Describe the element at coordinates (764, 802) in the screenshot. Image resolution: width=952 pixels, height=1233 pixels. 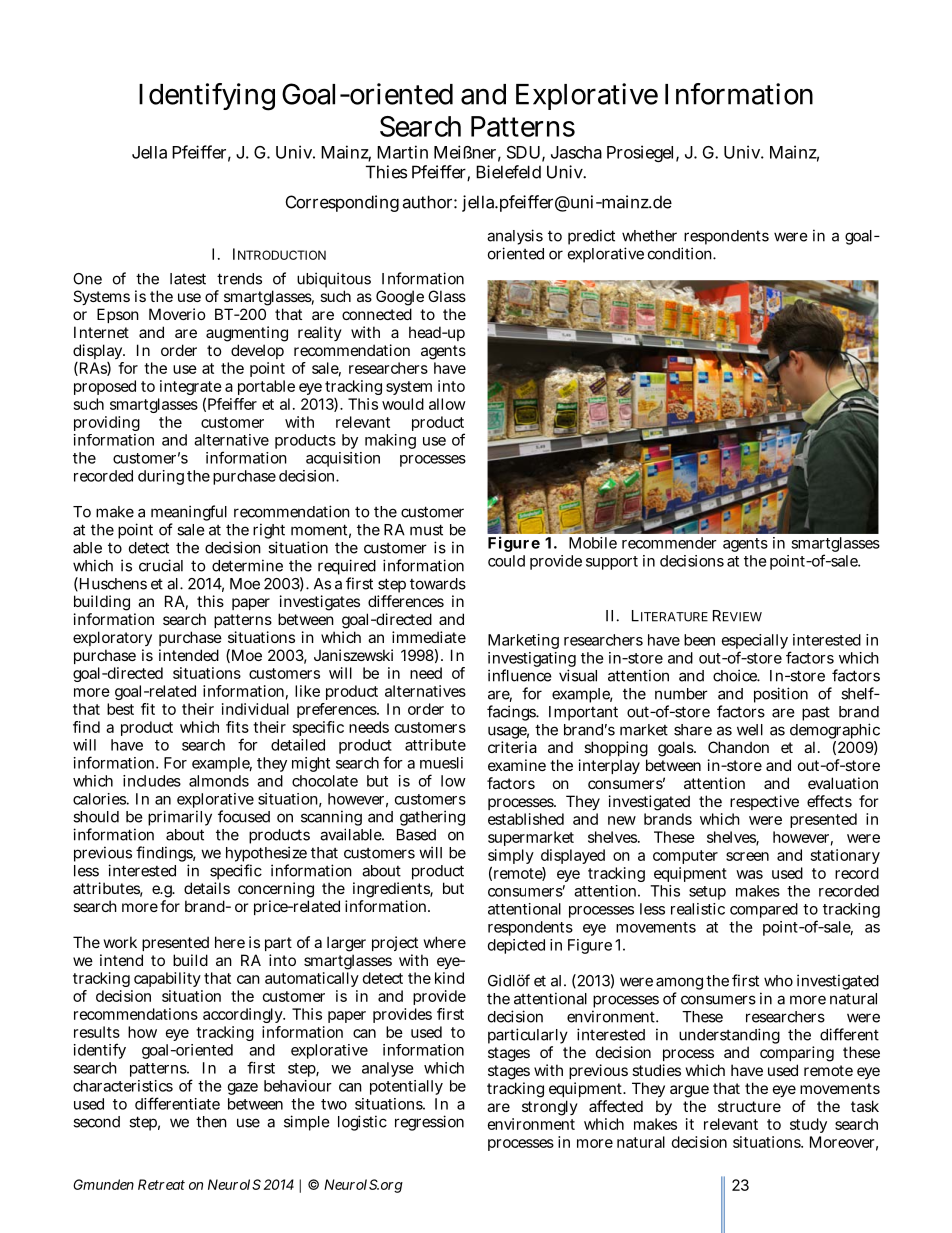
I see `respective` at that location.
